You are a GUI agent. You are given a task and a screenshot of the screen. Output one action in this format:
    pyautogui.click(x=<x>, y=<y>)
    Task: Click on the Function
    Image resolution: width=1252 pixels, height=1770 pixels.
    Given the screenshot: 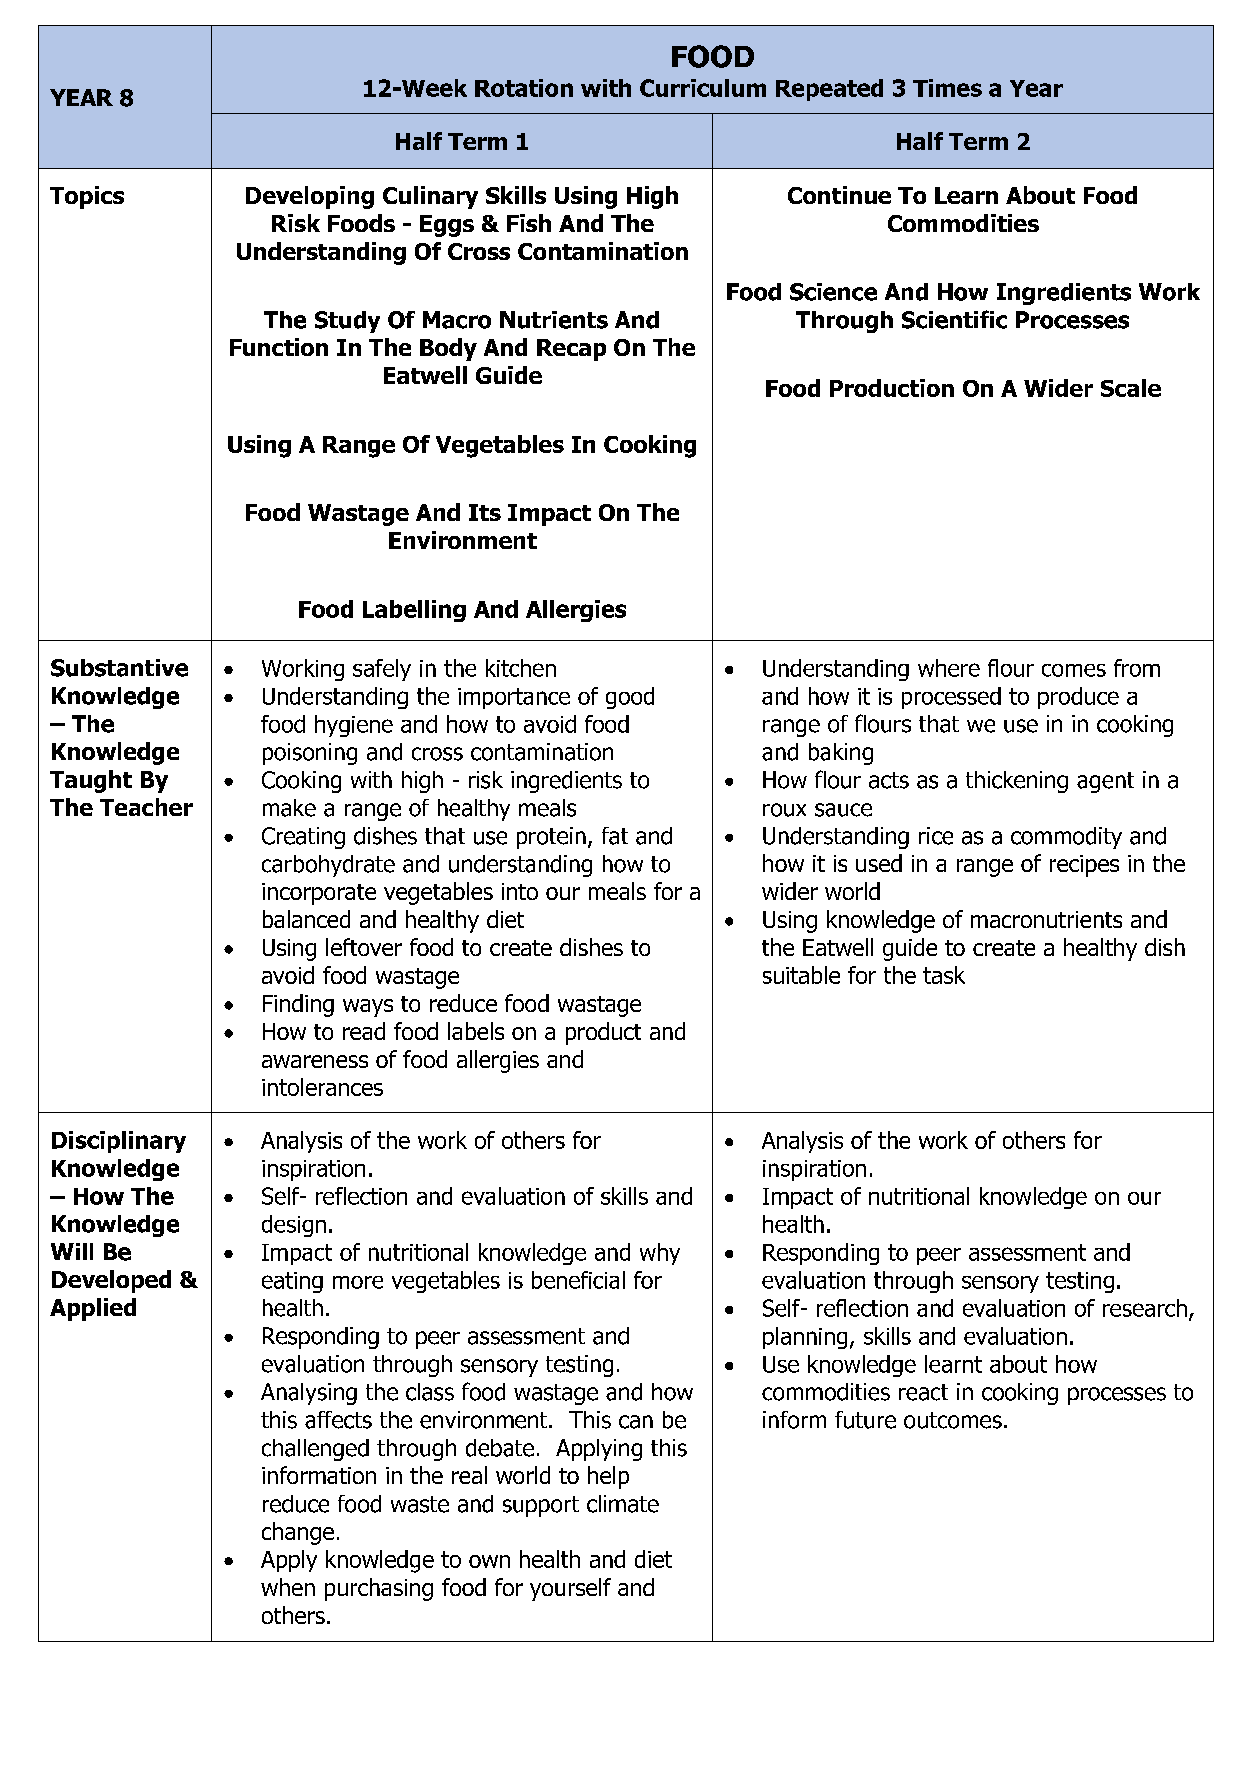 What is the action you would take?
    pyautogui.click(x=279, y=347)
